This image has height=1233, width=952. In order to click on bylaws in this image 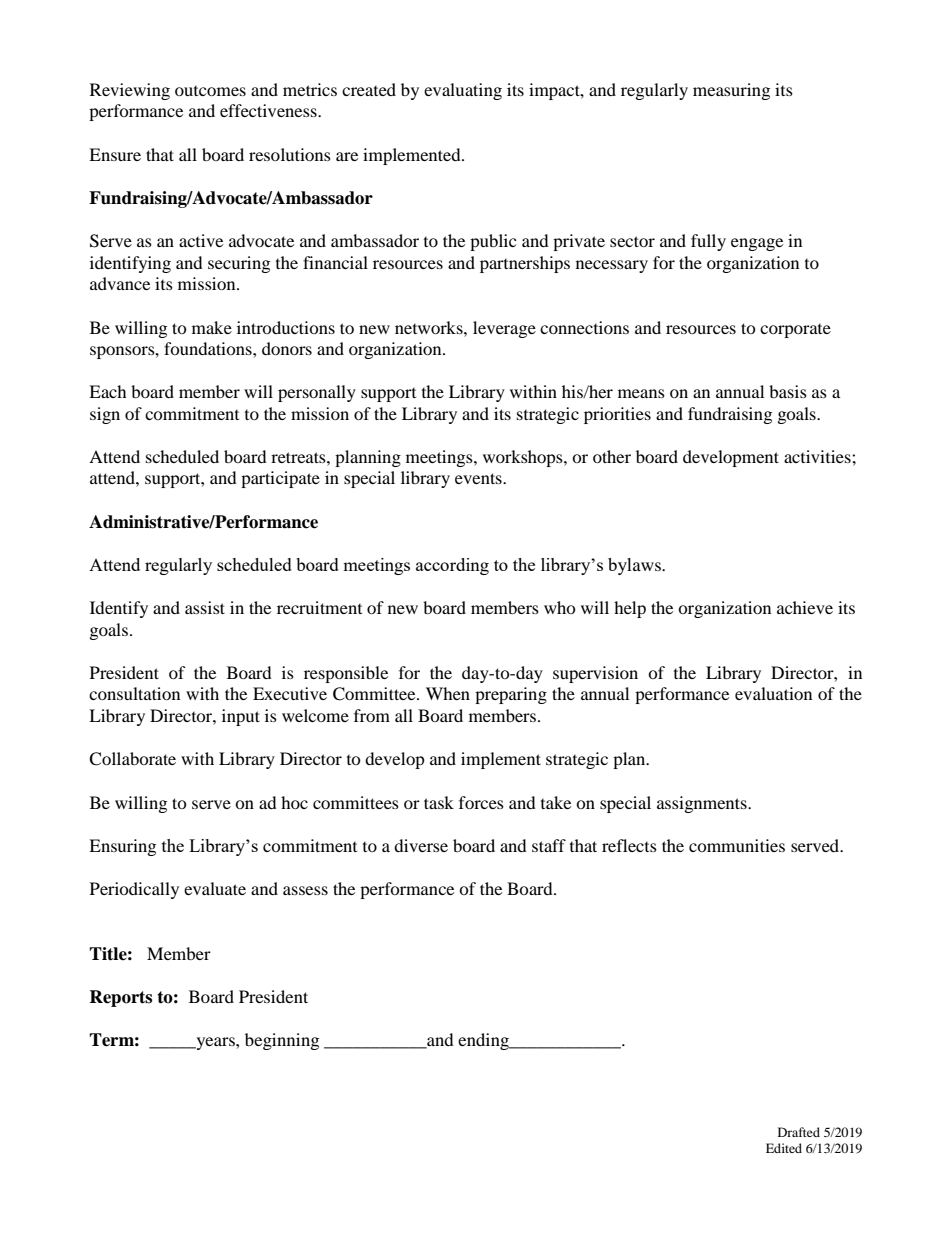, I will do `click(635, 566)`.
